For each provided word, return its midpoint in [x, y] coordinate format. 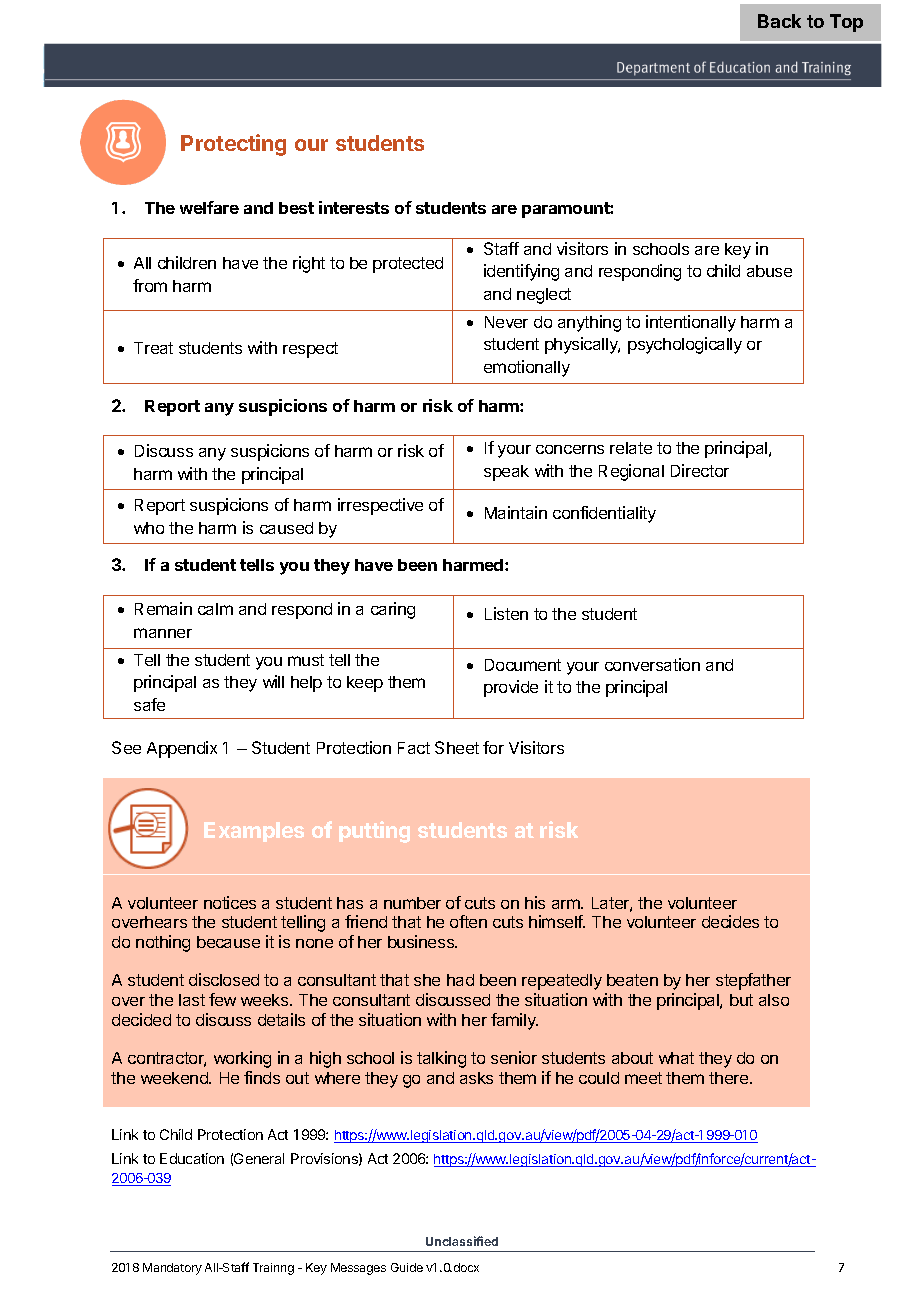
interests [354, 207]
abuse [769, 271]
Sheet [457, 747]
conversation [652, 664]
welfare [209, 207]
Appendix [182, 749]
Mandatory [172, 1269]
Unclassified [462, 1241]
